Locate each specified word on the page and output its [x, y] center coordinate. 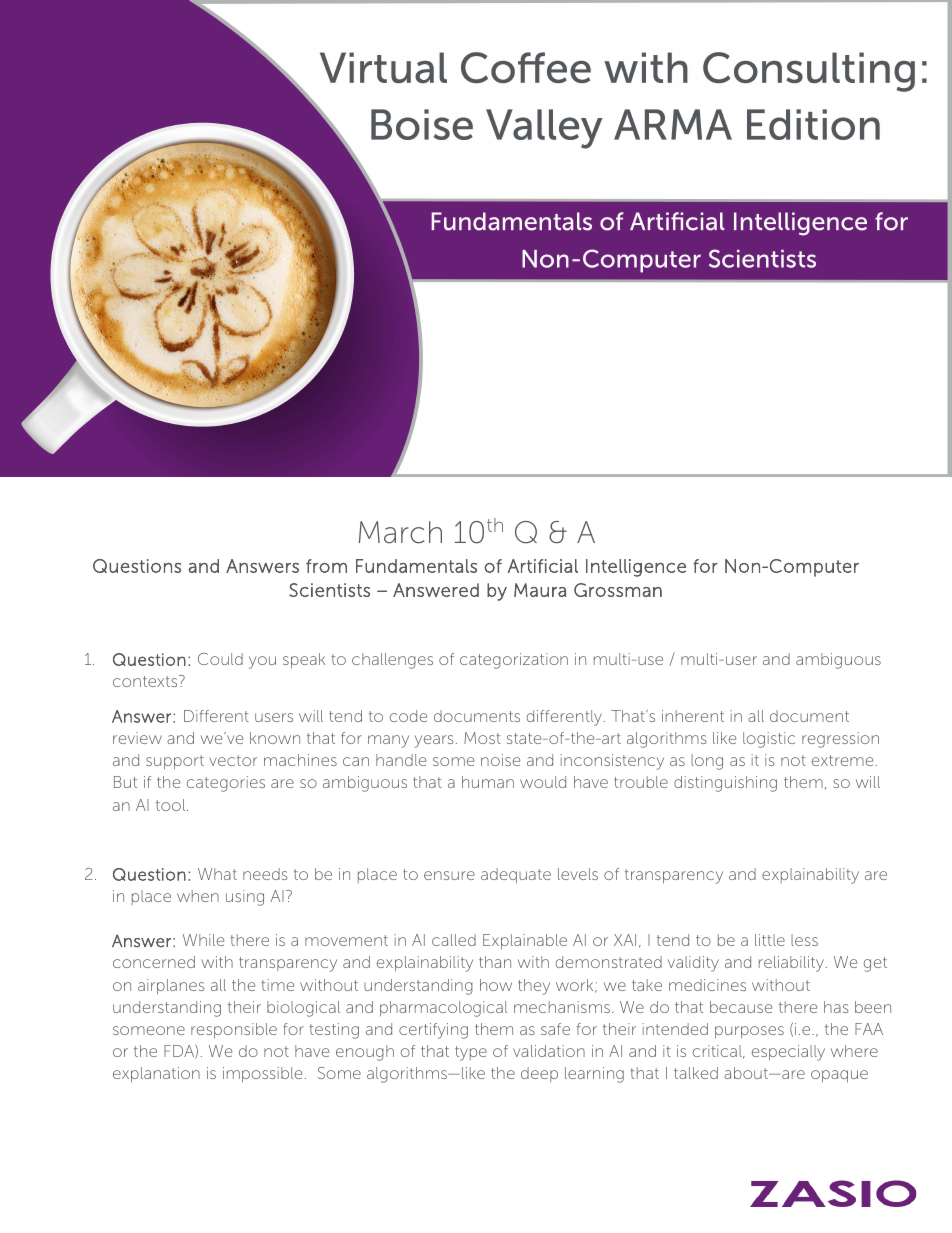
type [471, 1053]
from [326, 566]
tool [172, 805]
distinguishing [725, 784]
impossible [262, 1075]
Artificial [543, 566]
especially [788, 1053]
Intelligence [636, 568]
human [488, 782]
